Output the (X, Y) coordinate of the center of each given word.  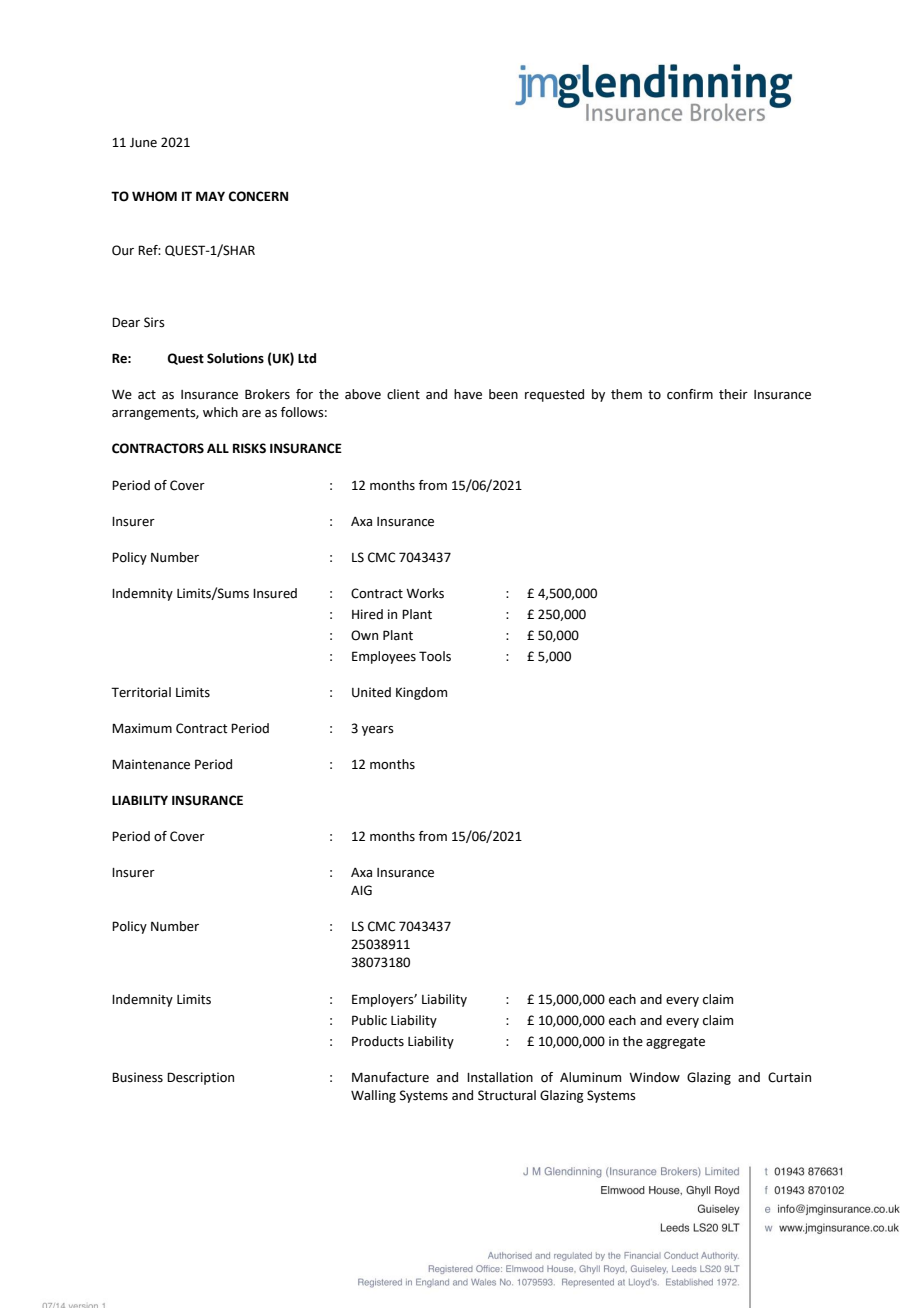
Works (425, 593)
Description (200, 1078)
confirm (690, 394)
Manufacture (390, 1077)
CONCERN (258, 196)
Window (654, 1077)
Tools (435, 656)
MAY (210, 196)
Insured (275, 593)
